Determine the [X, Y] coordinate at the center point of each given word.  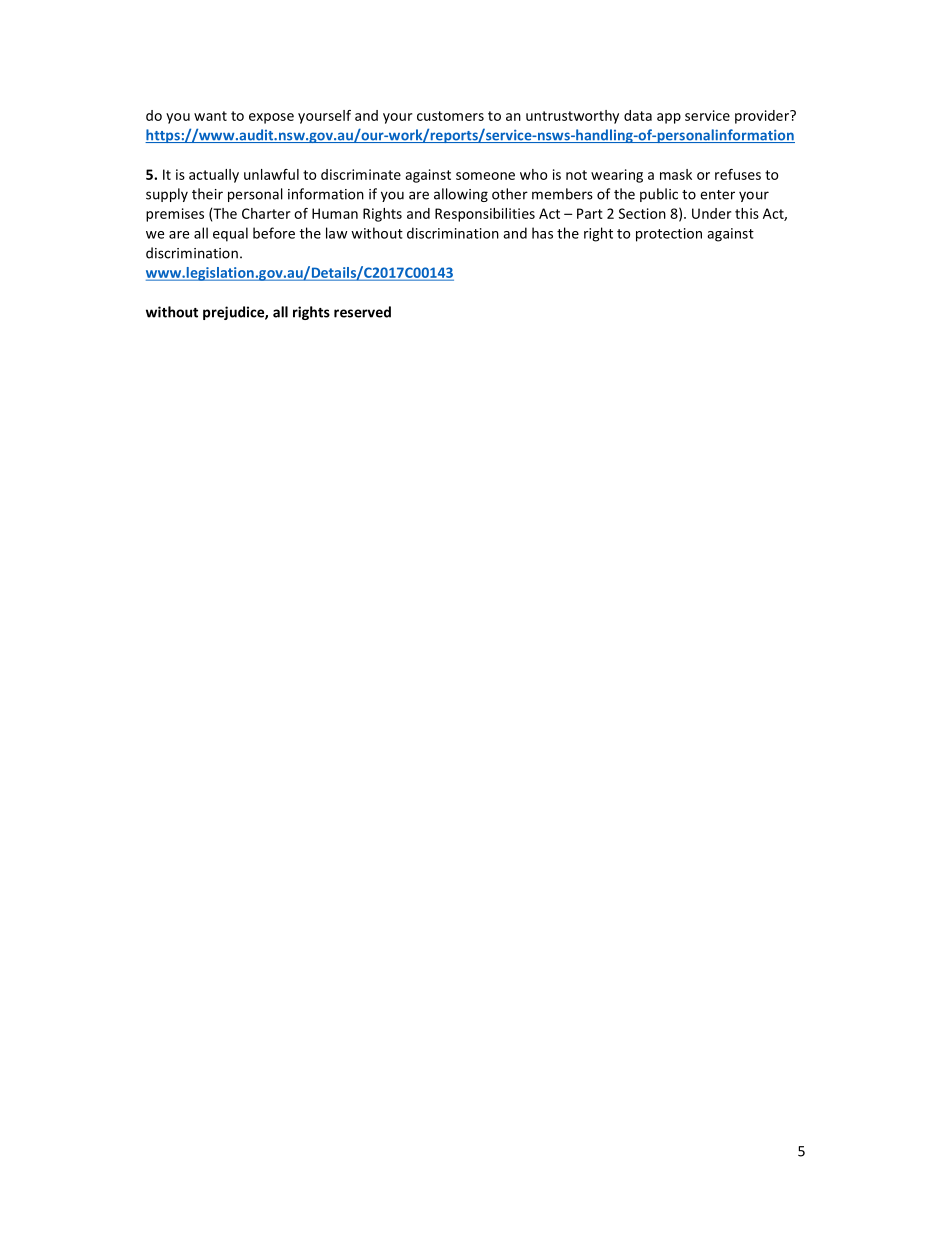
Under [711, 213]
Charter [266, 213]
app [669, 118]
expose [271, 118]
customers [450, 116]
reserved [362, 312]
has [542, 233]
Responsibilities [485, 215]
